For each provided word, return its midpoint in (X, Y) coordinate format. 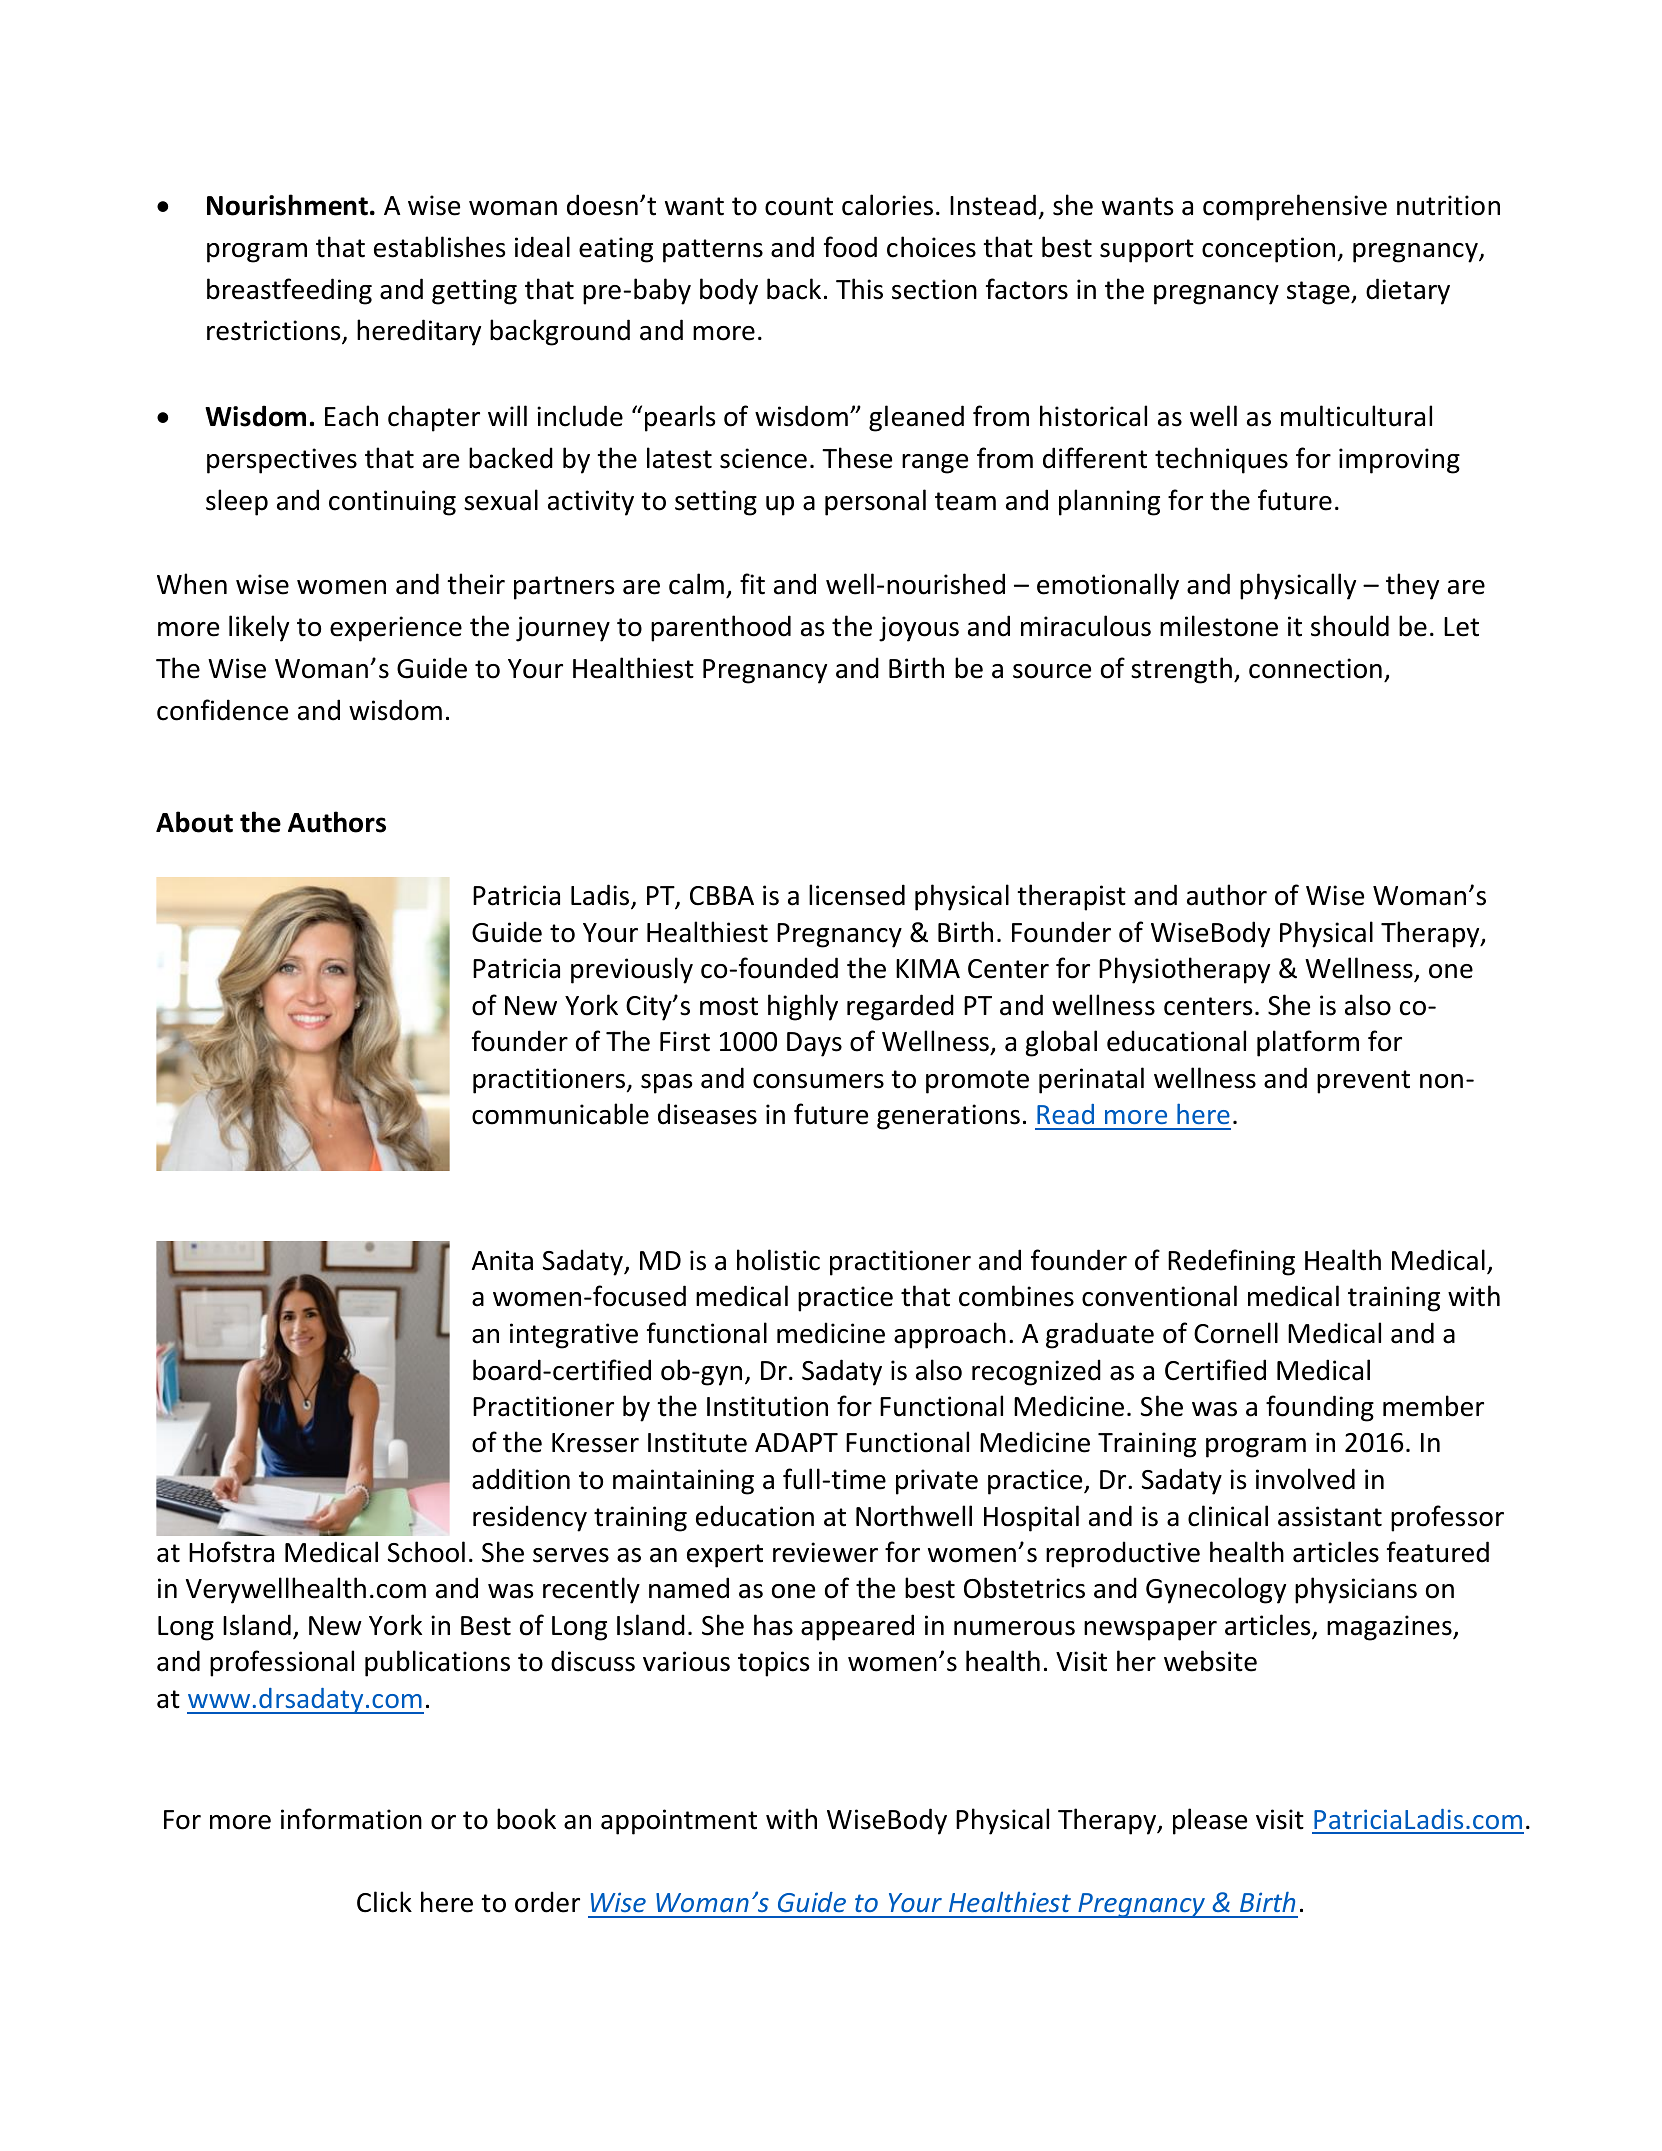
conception (1268, 250)
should (1350, 626)
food (850, 247)
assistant (1330, 1516)
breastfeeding (289, 291)
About (194, 822)
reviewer (825, 1552)
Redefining (1231, 1262)
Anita (502, 1260)
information (351, 1819)
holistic (778, 1260)
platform (1308, 1043)
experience (396, 629)
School (426, 1552)
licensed (857, 895)
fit (752, 584)
